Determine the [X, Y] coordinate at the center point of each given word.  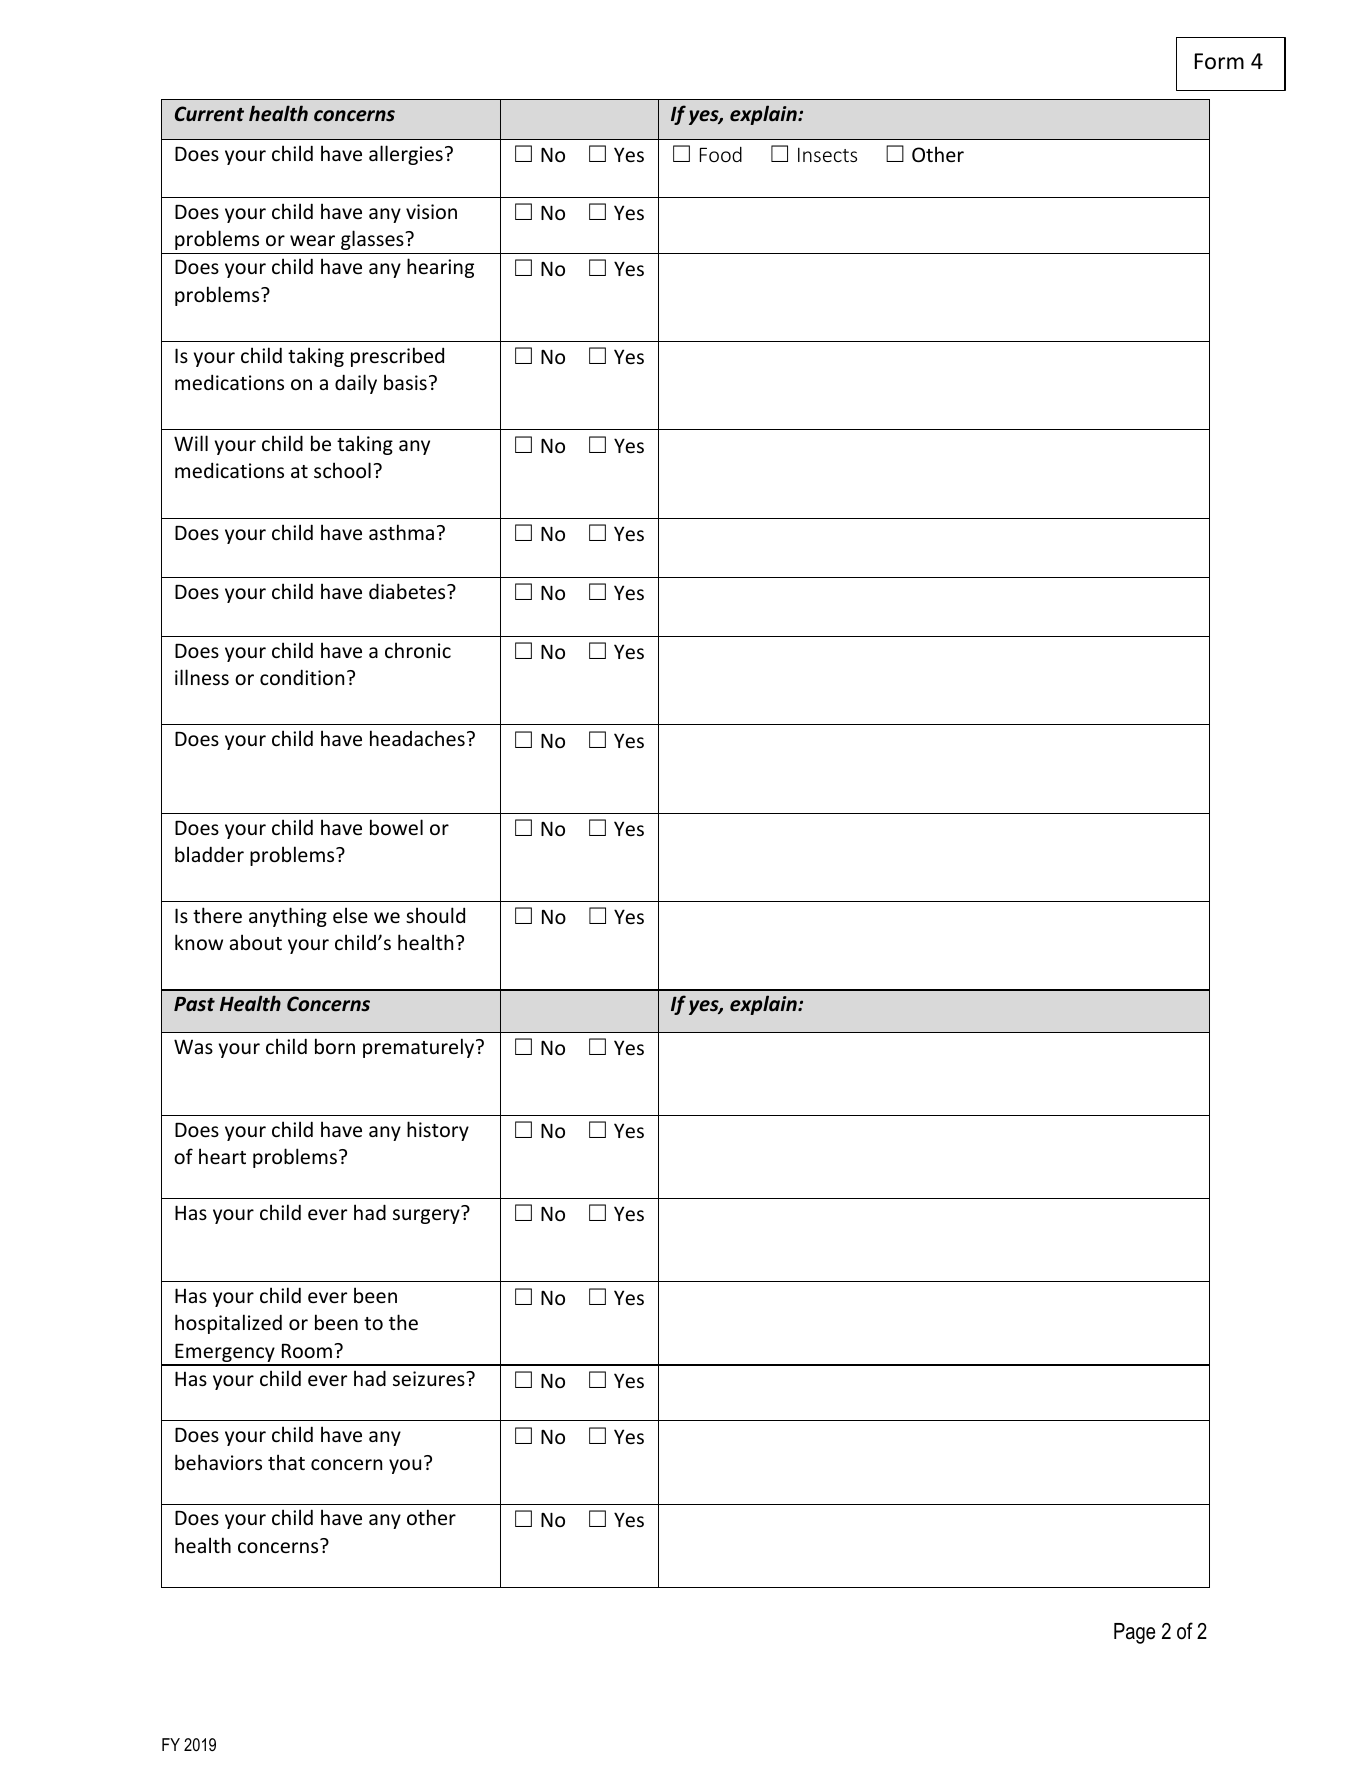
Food [721, 154]
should [435, 915]
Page [1134, 1633]
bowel [396, 827]
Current [209, 114]
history [438, 1131]
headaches [417, 738]
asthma [401, 532]
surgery [426, 1216]
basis [405, 382]
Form [1219, 61]
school [342, 470]
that [286, 1462]
